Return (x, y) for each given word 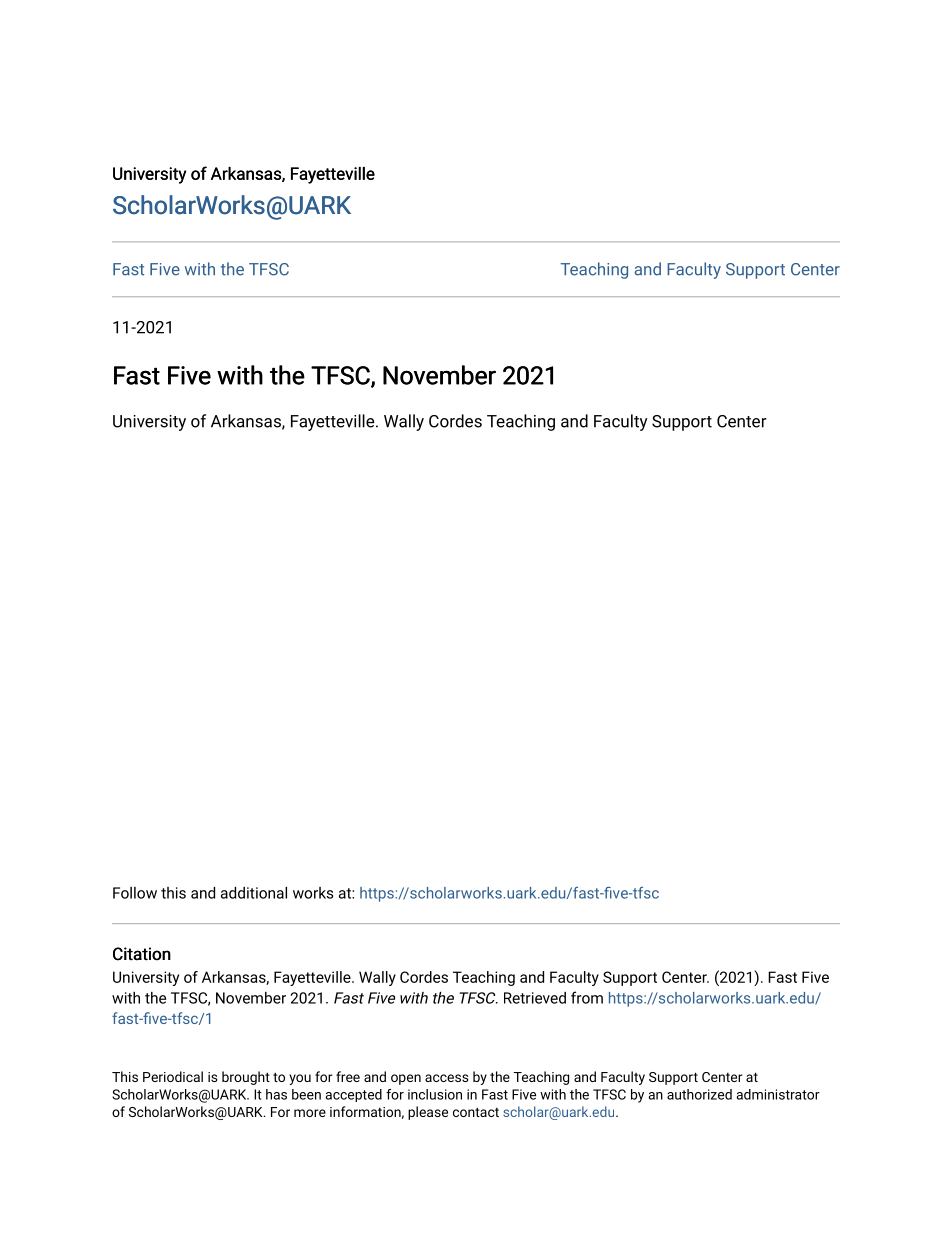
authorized (699, 1094)
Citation (142, 954)
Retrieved (535, 998)
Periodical (173, 1076)
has (276, 1094)
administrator (778, 1094)
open (406, 1079)
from (587, 997)
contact (476, 1112)
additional (254, 893)
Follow (135, 893)
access (447, 1078)
